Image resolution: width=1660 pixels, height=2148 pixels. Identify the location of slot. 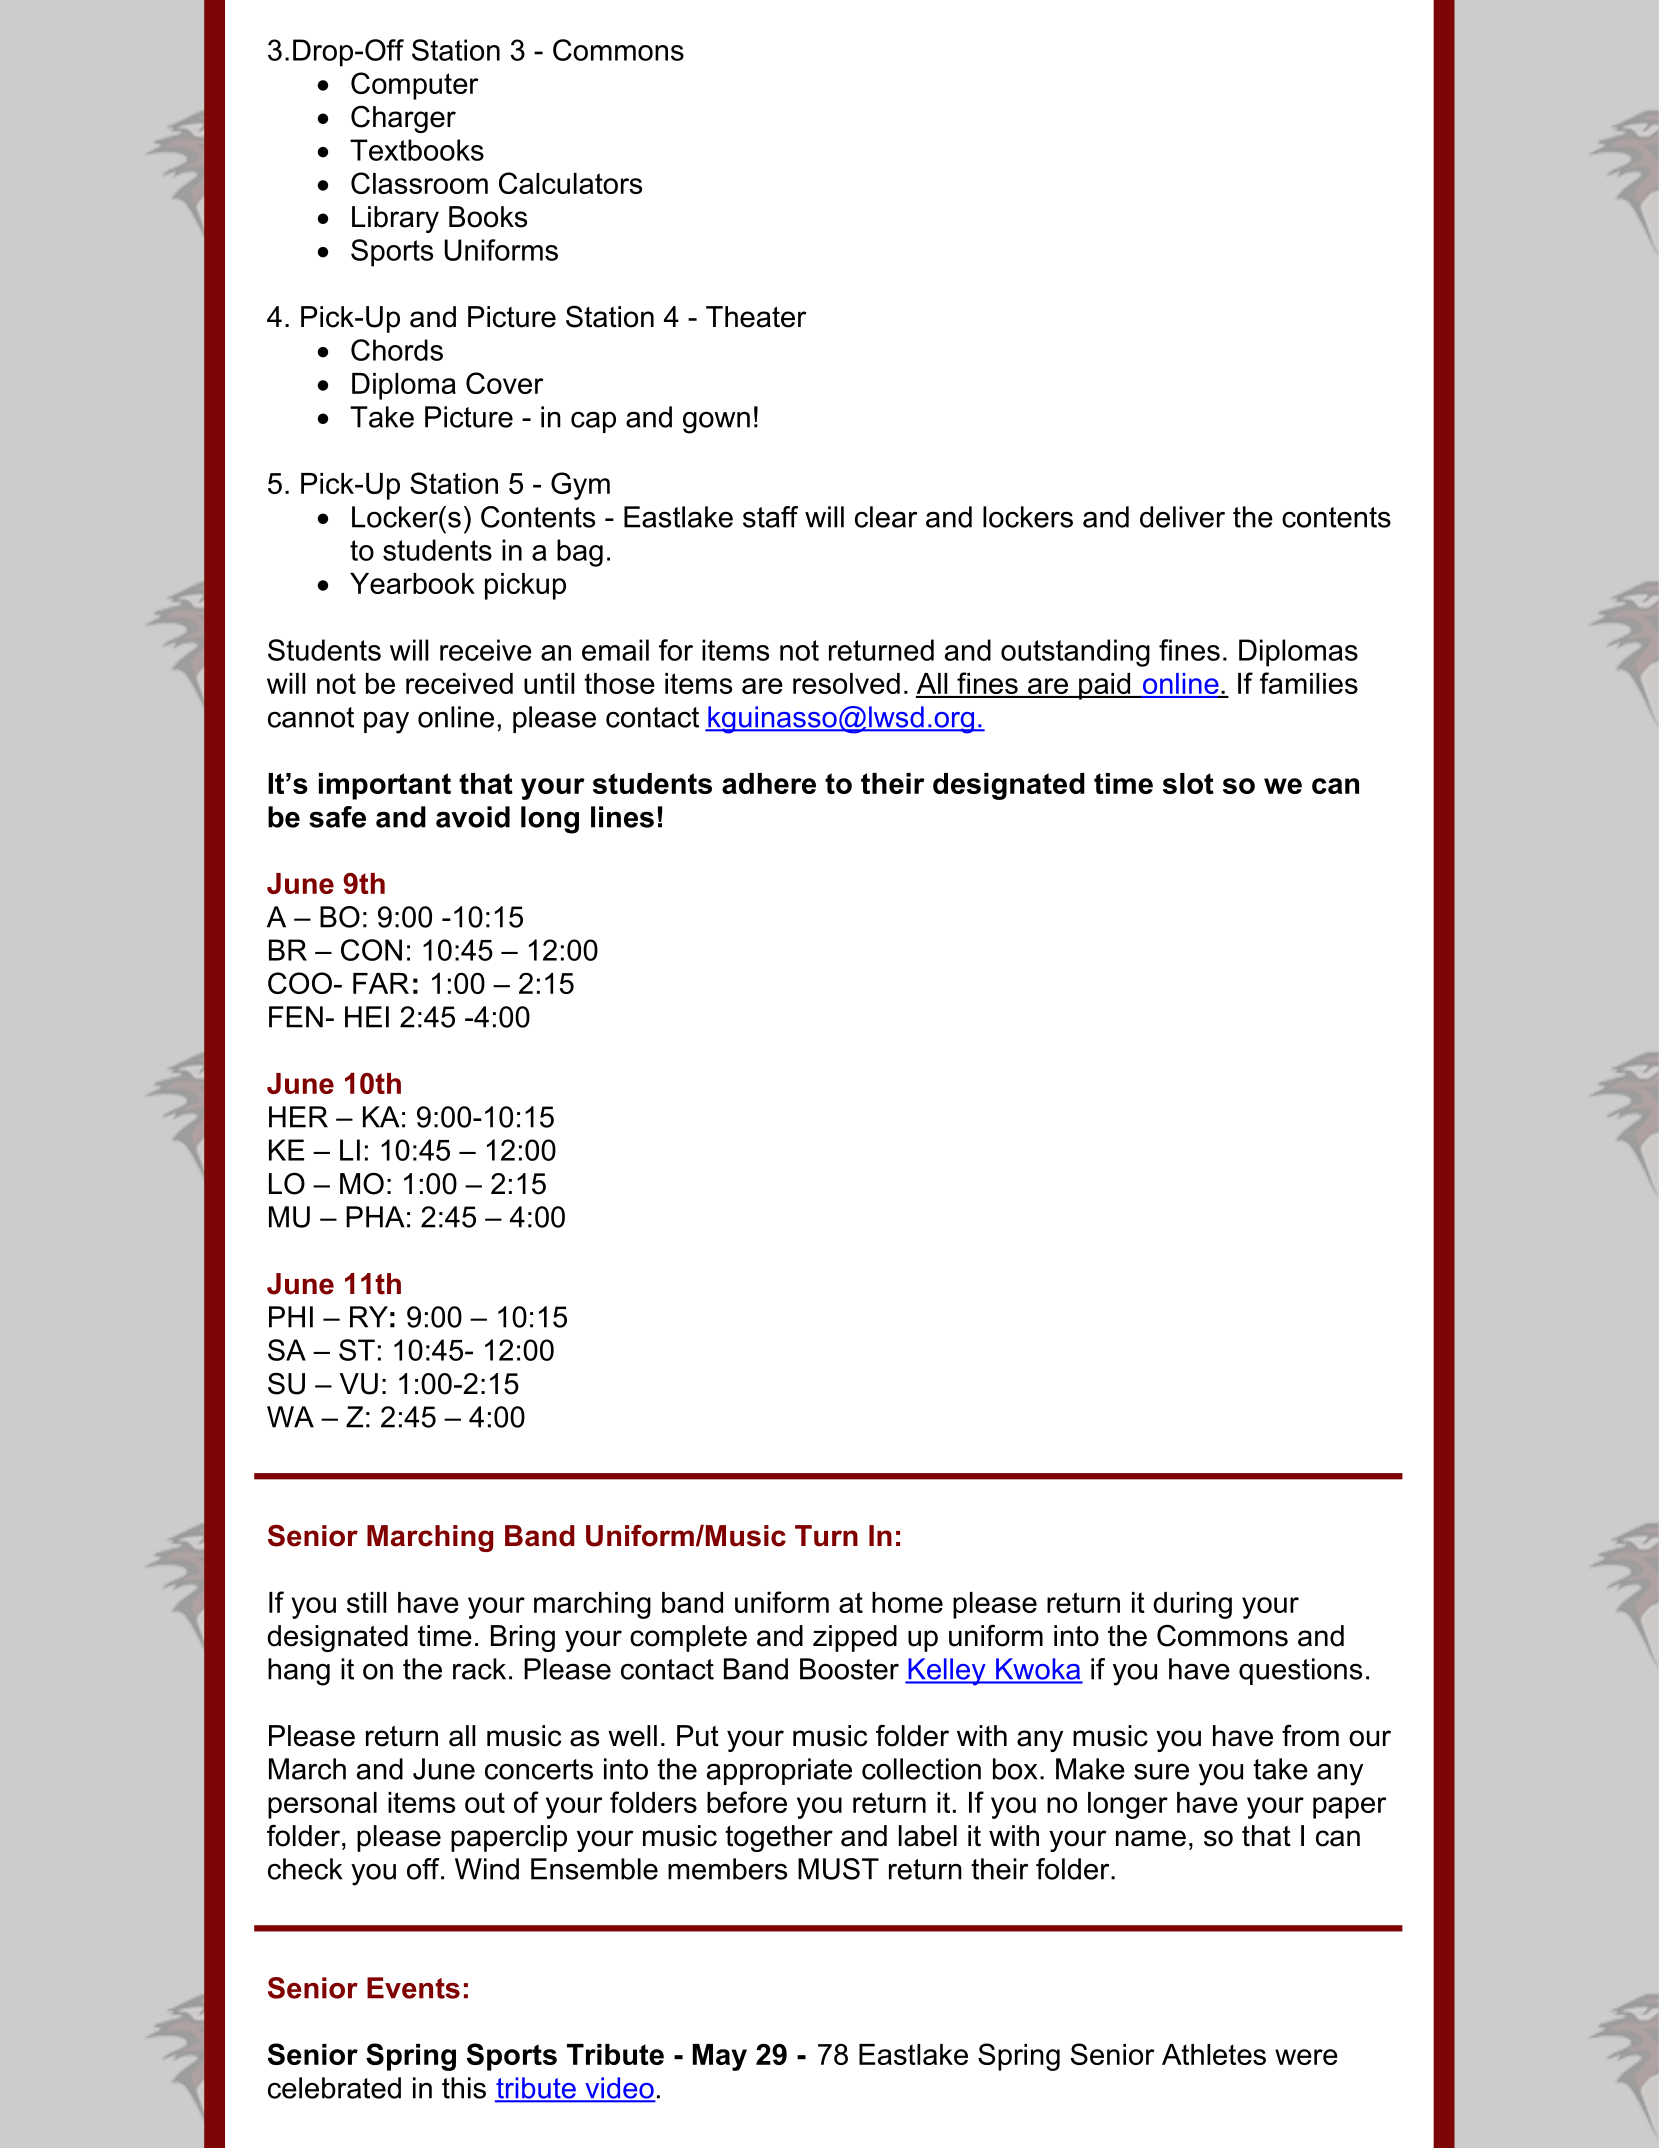
(1188, 783).
